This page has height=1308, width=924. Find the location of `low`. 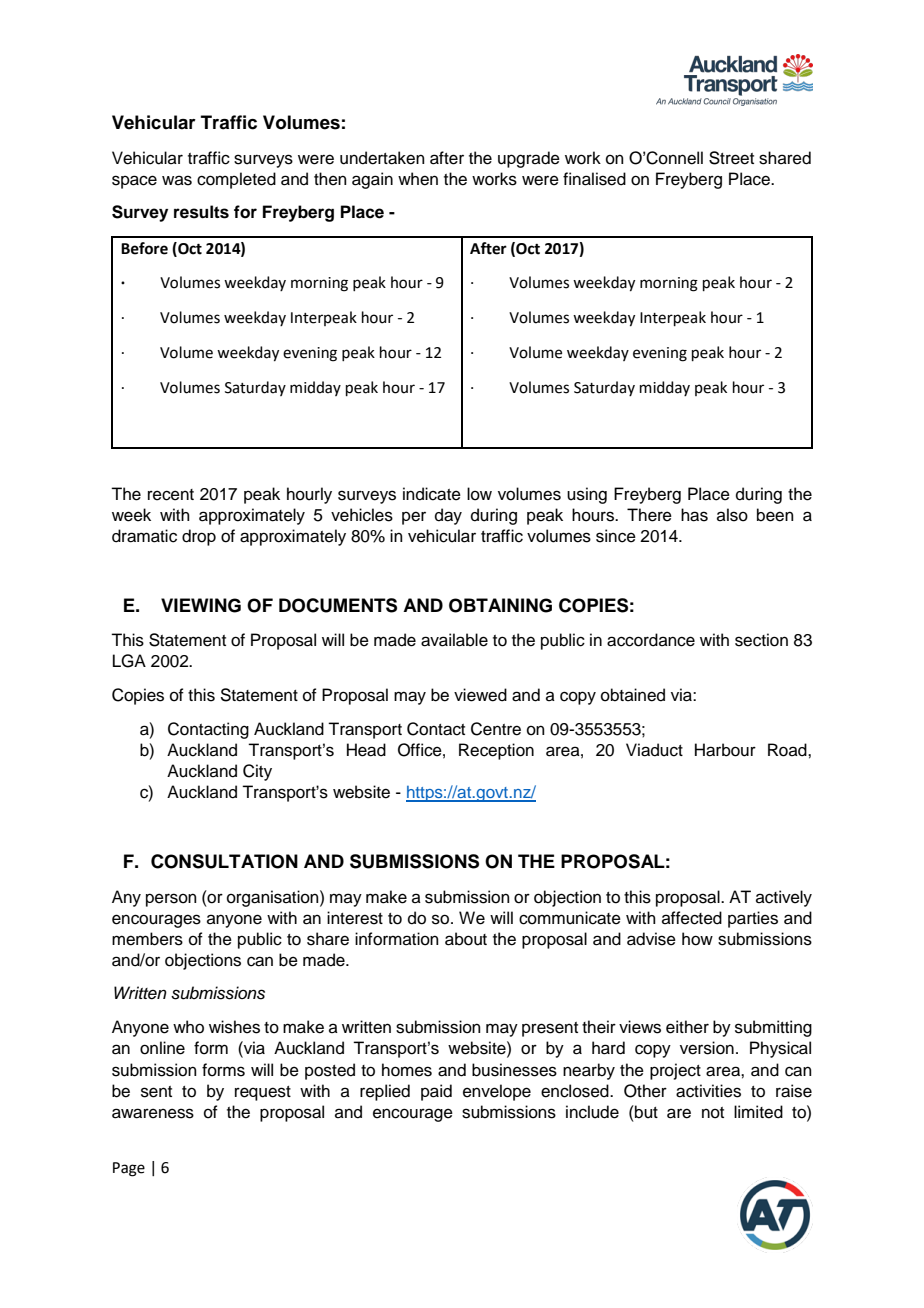

low is located at coordinates (479, 494).
